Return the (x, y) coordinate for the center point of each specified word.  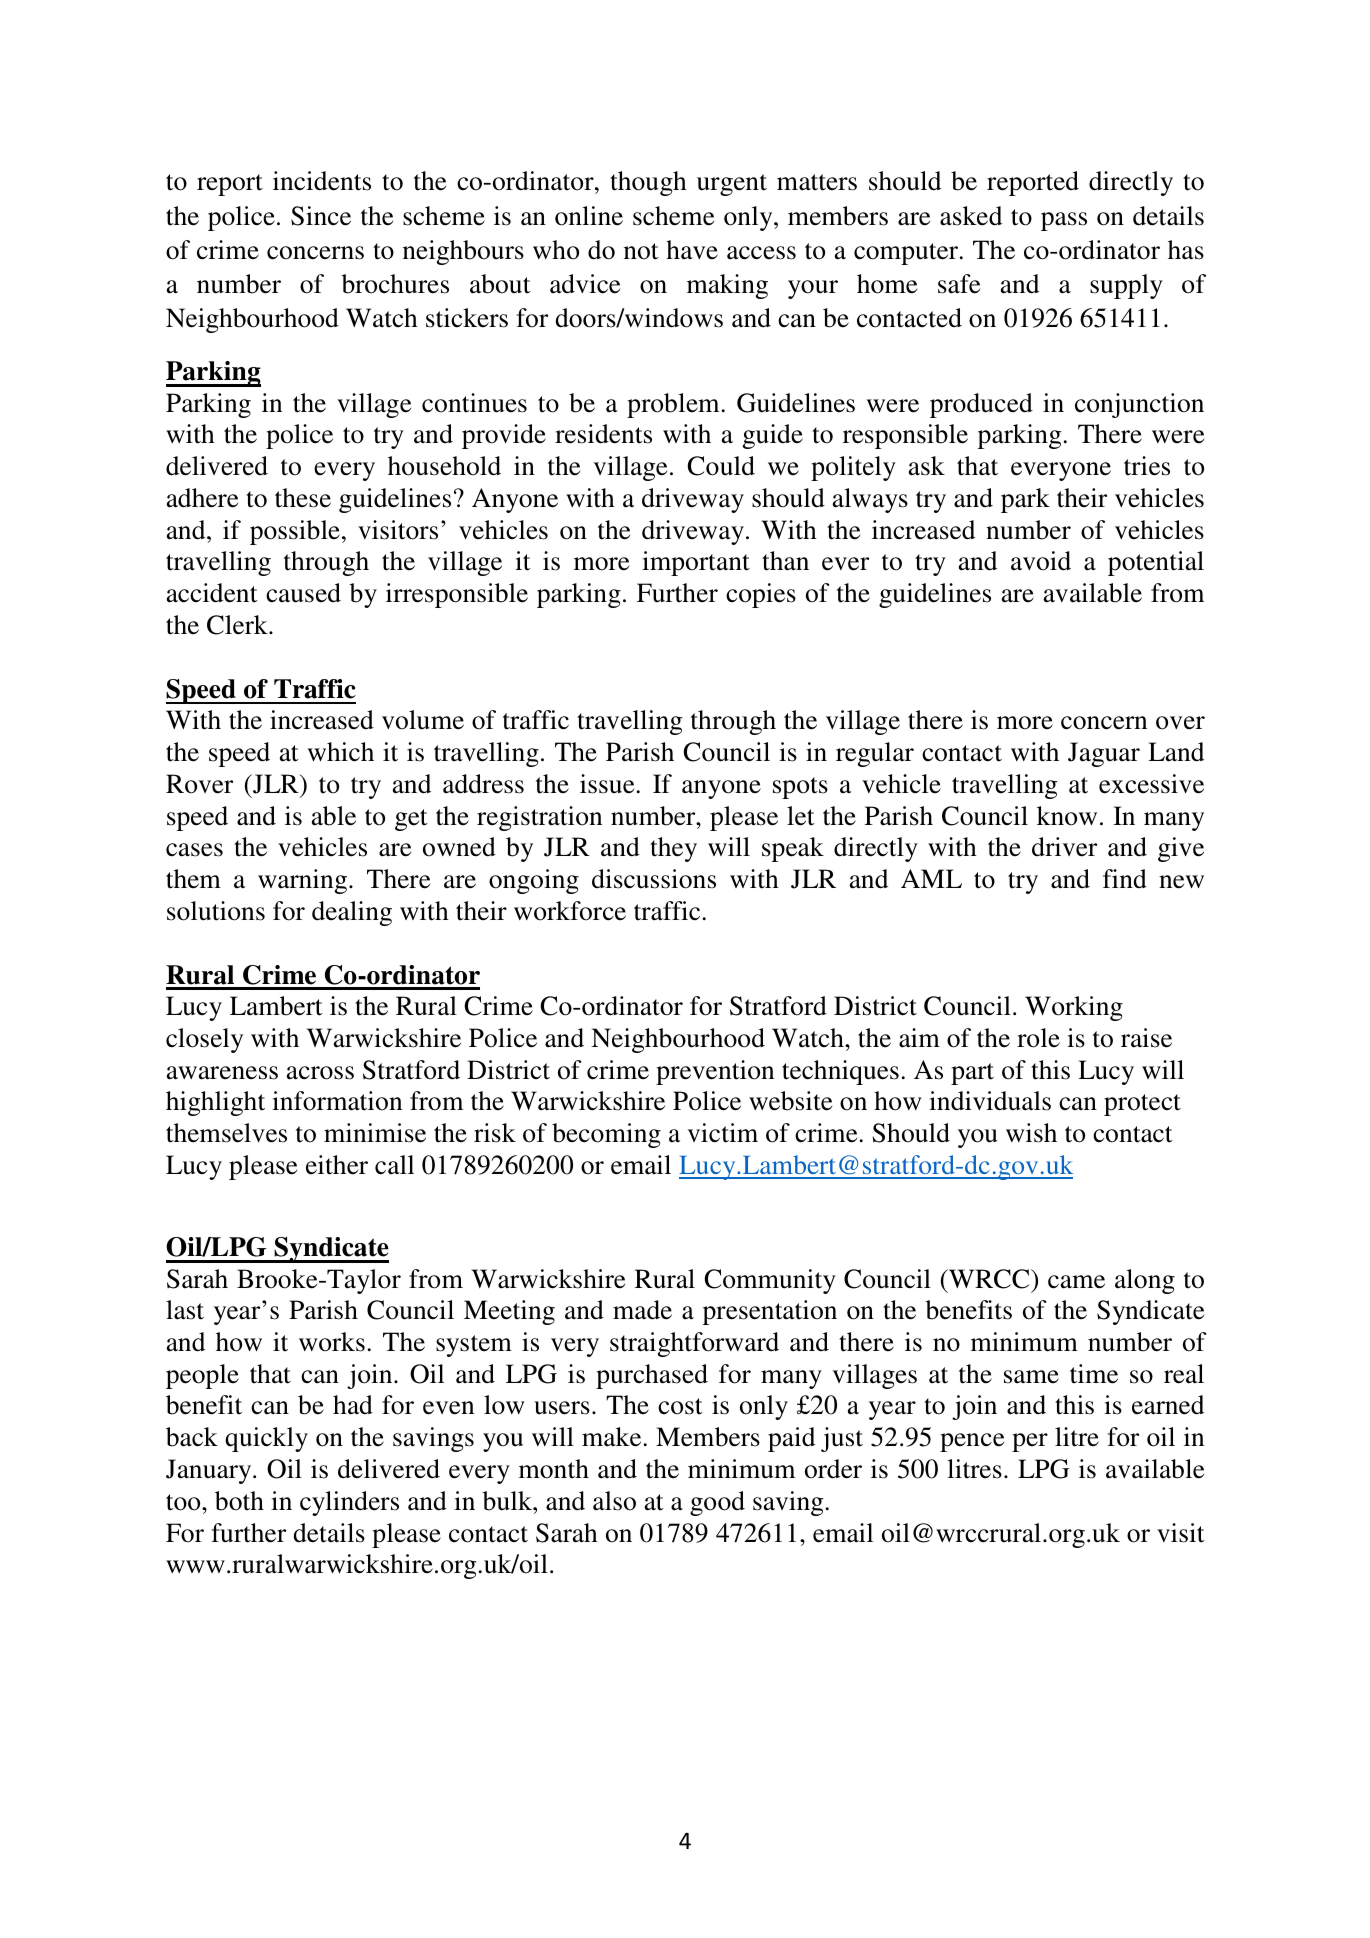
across (320, 1073)
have (692, 250)
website (790, 1101)
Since (321, 216)
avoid (1041, 561)
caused (303, 593)
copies (761, 595)
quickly (266, 1439)
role (1038, 1038)
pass (1064, 221)
